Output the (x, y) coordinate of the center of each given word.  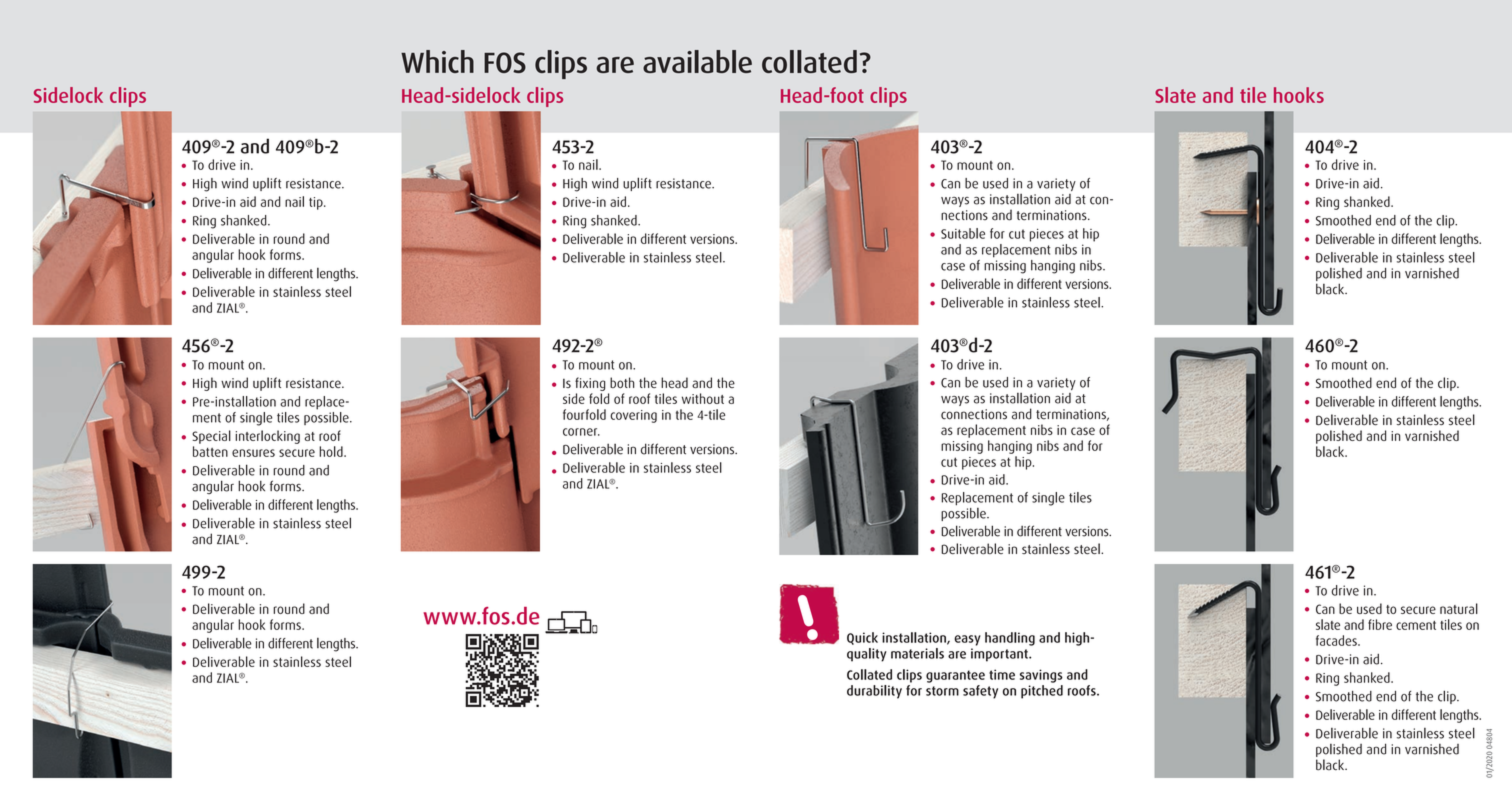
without (703, 398)
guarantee (955, 676)
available (697, 61)
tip (317, 203)
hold (332, 451)
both (622, 382)
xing (594, 384)
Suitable (963, 233)
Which (437, 61)
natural (1459, 608)
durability (874, 692)
